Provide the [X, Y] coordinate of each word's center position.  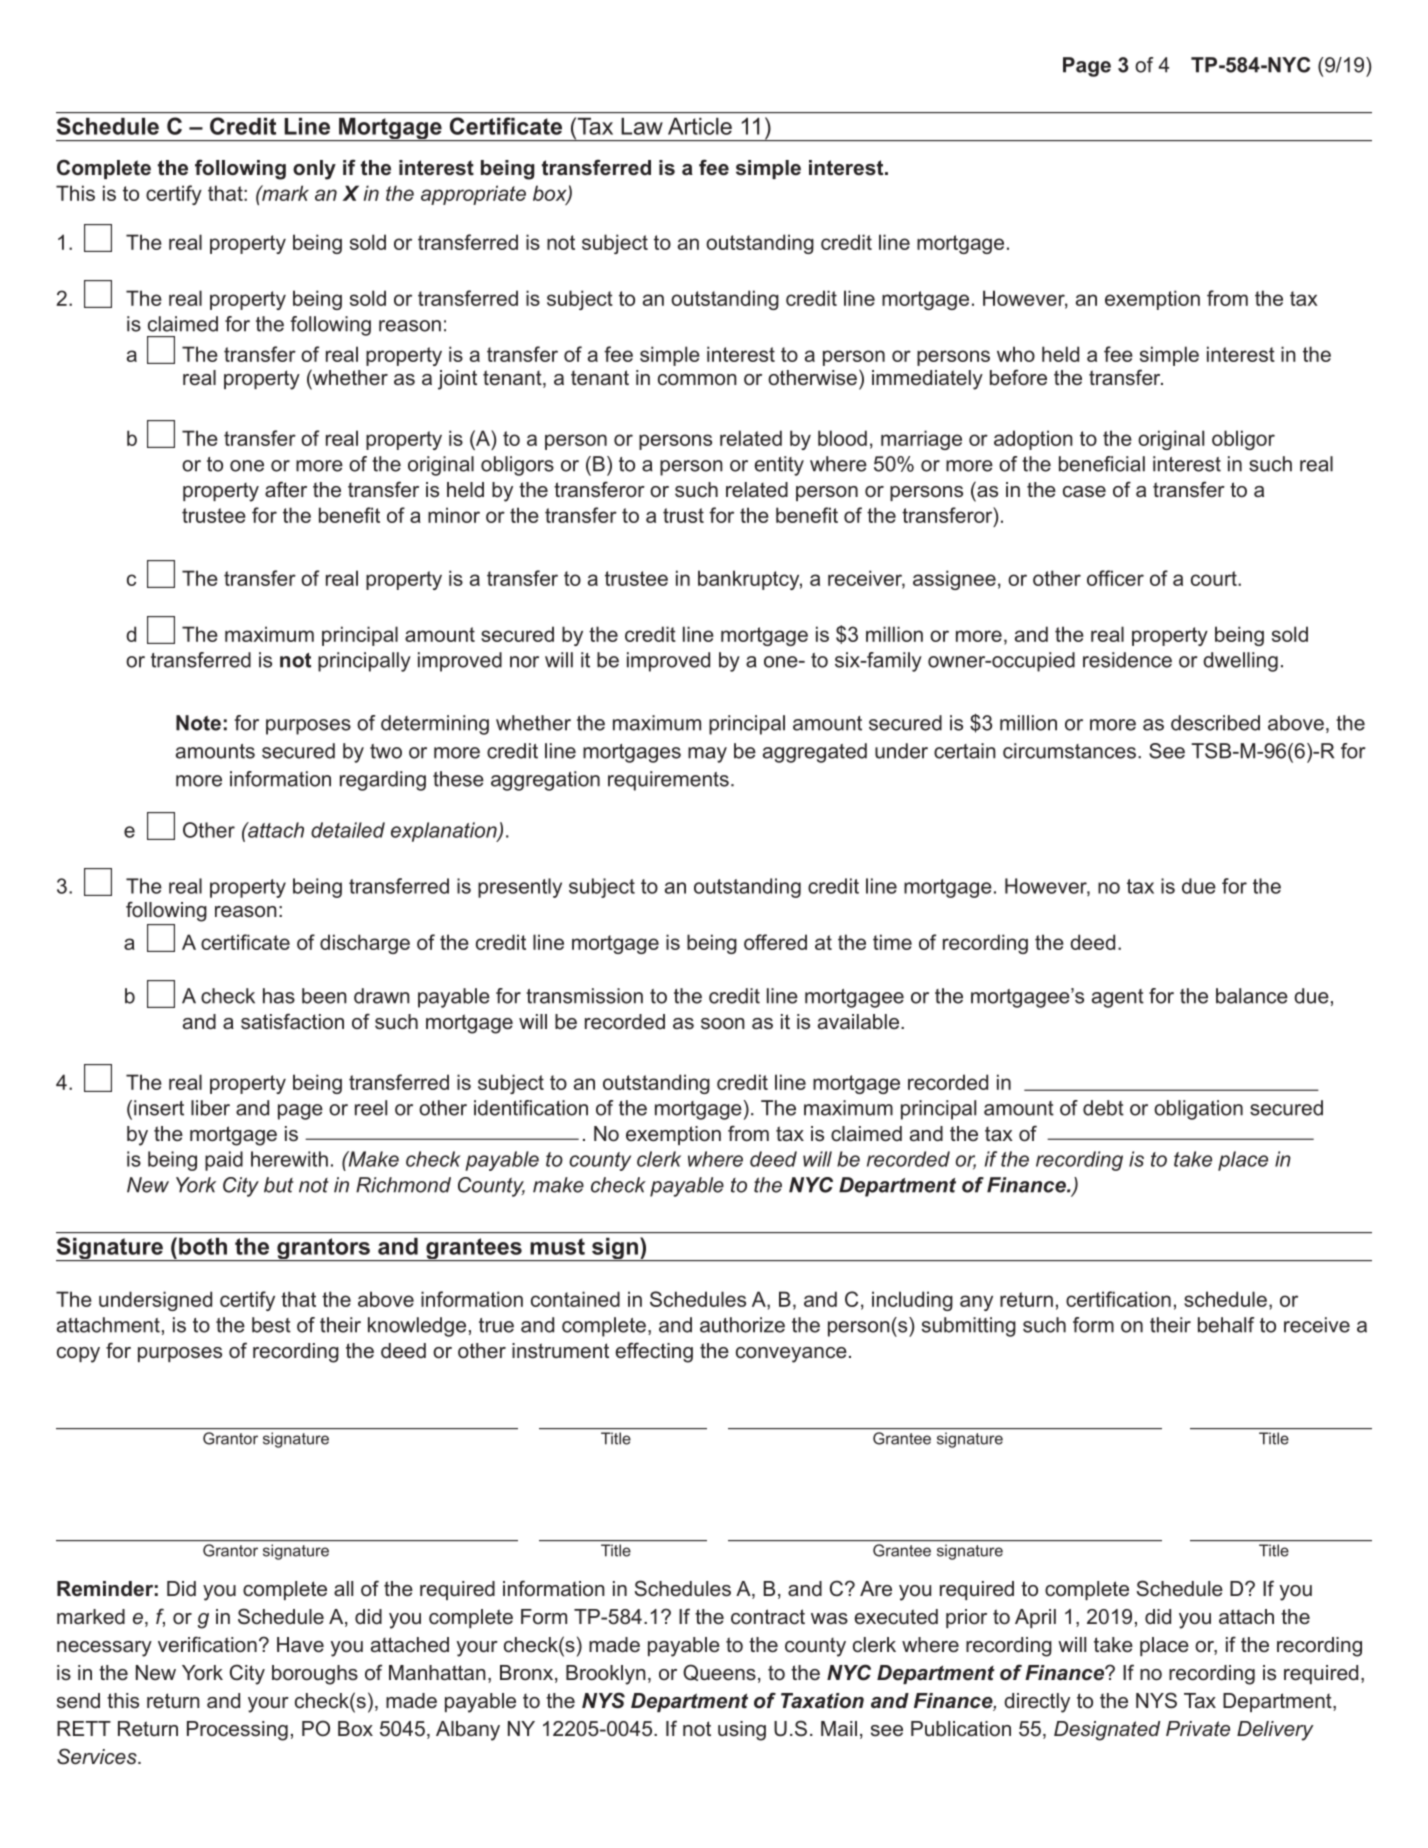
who [1016, 354]
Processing [237, 1731]
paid [224, 1161]
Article [700, 126]
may [707, 755]
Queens [719, 1672]
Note [198, 723]
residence [1127, 660]
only [314, 170]
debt [1103, 1108]
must [557, 1246]
